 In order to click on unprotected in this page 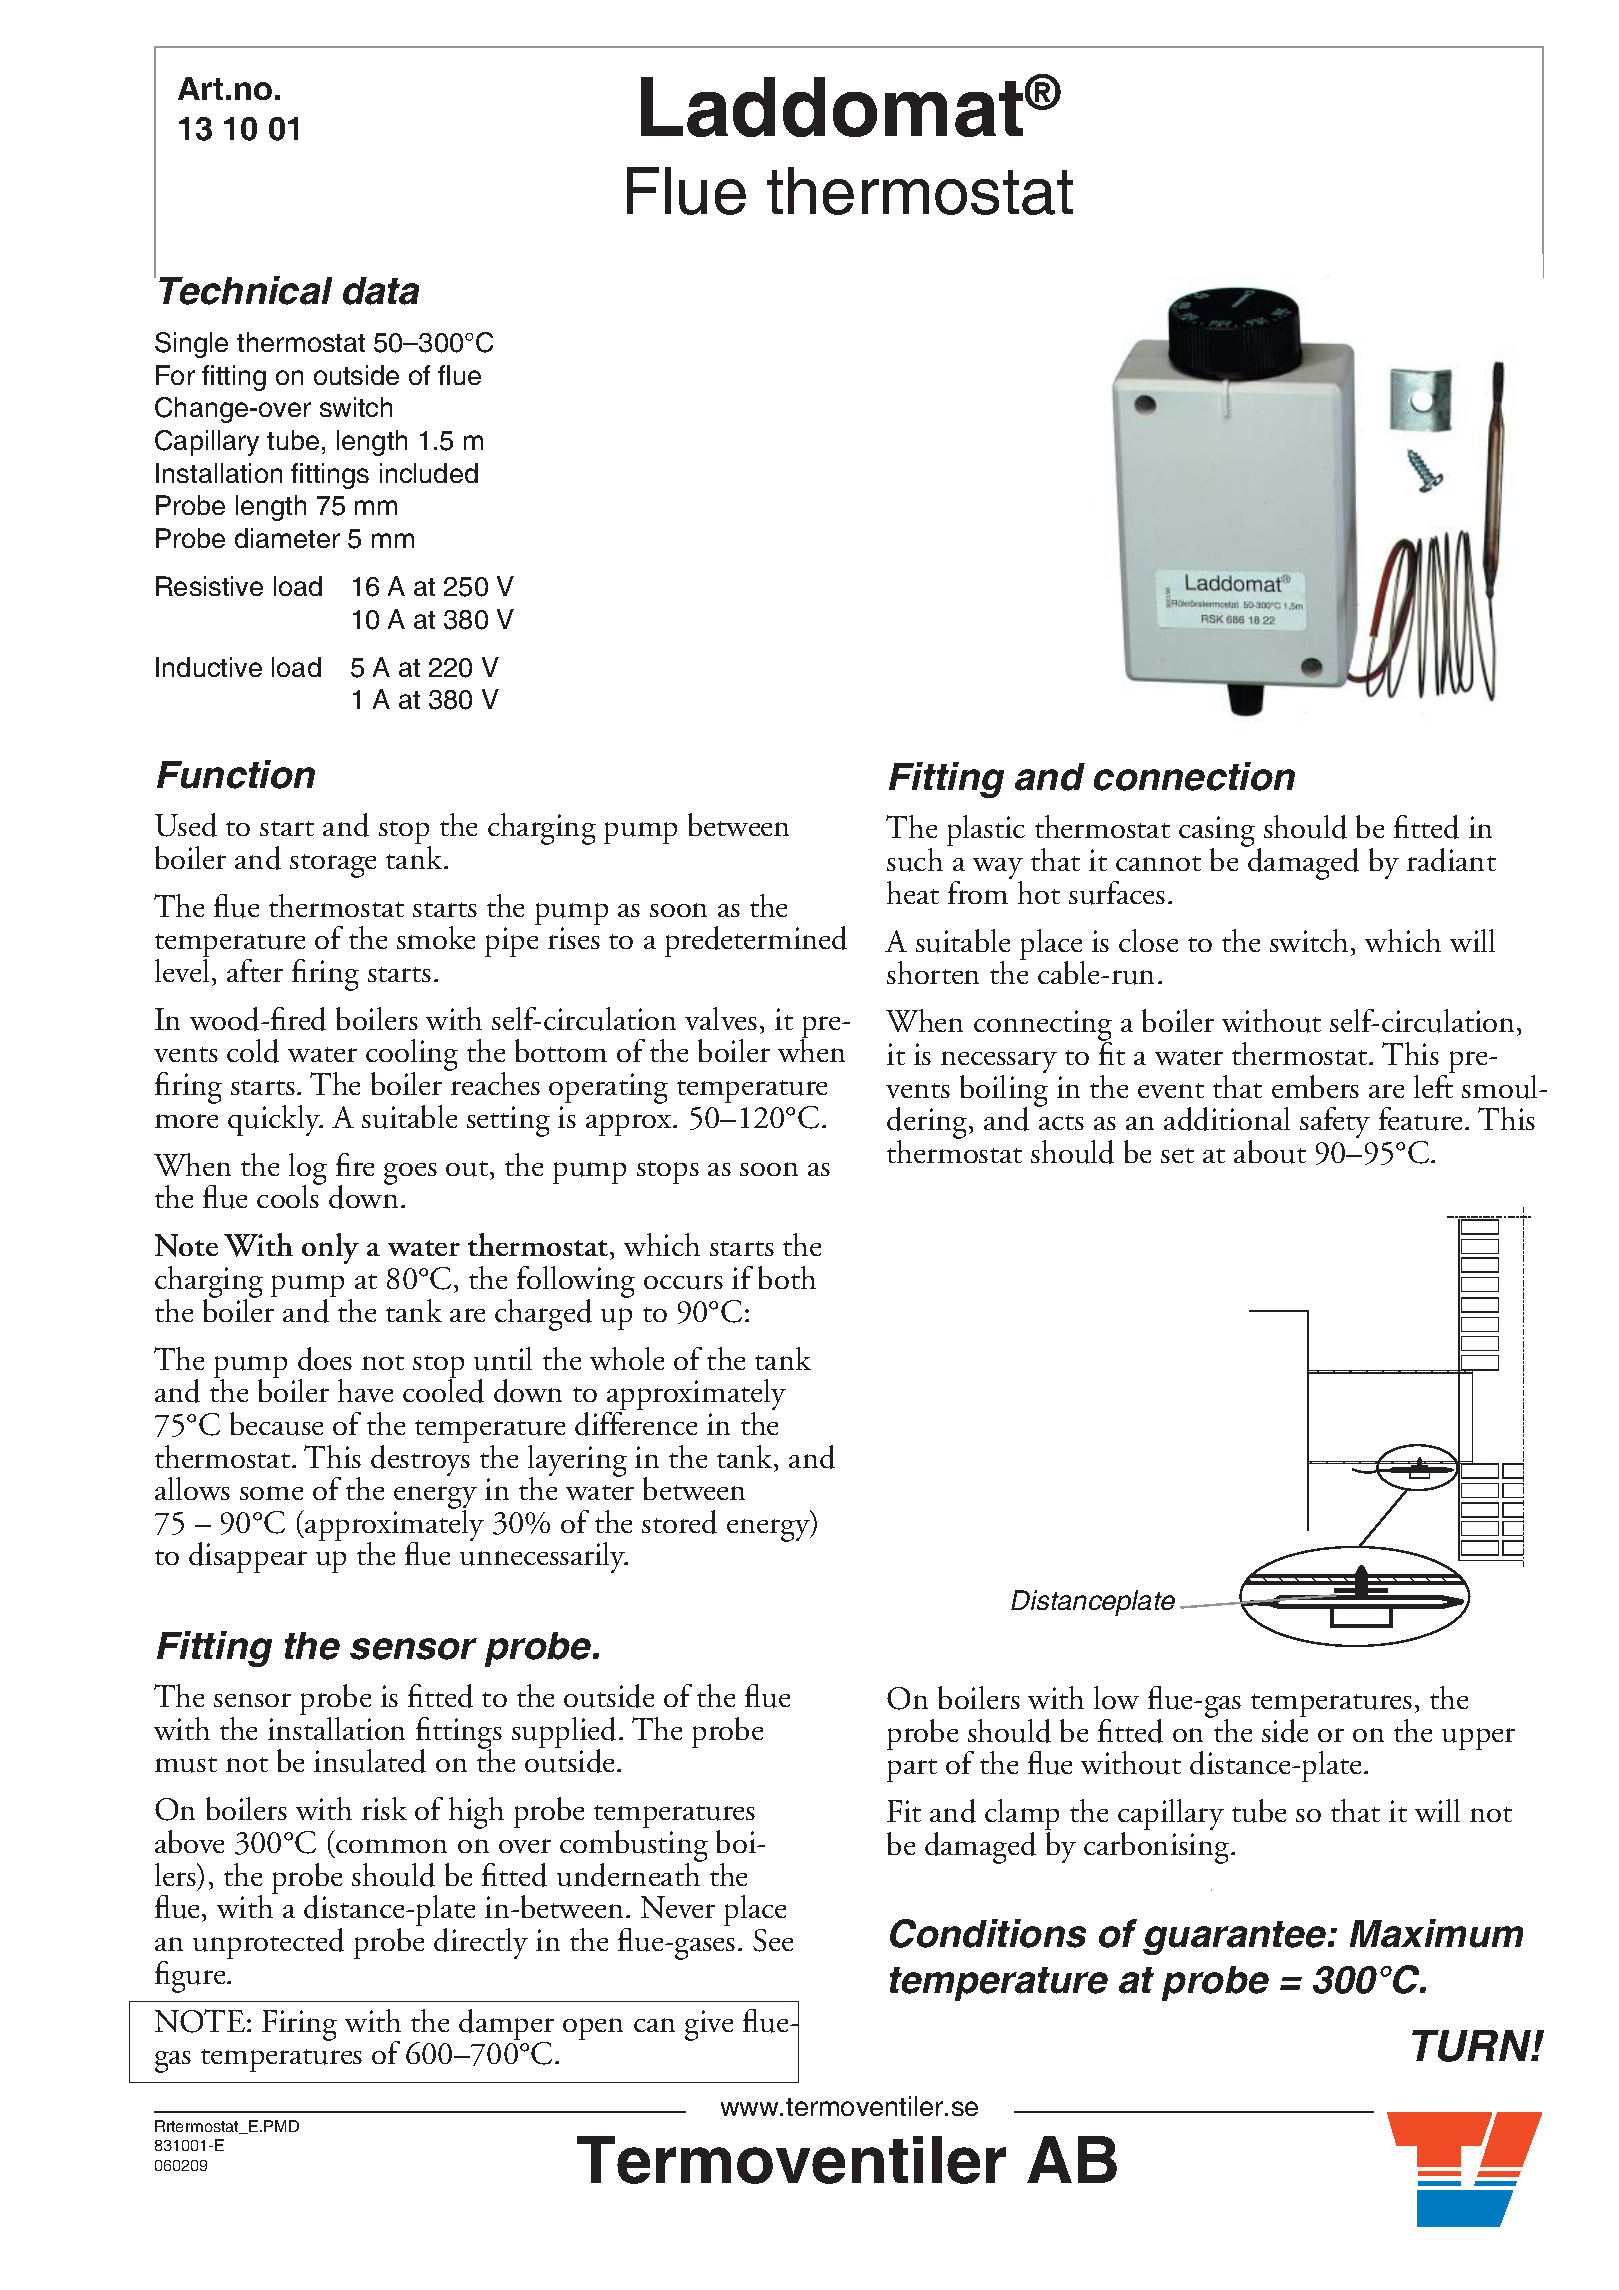, I will do `click(268, 1943)`.
